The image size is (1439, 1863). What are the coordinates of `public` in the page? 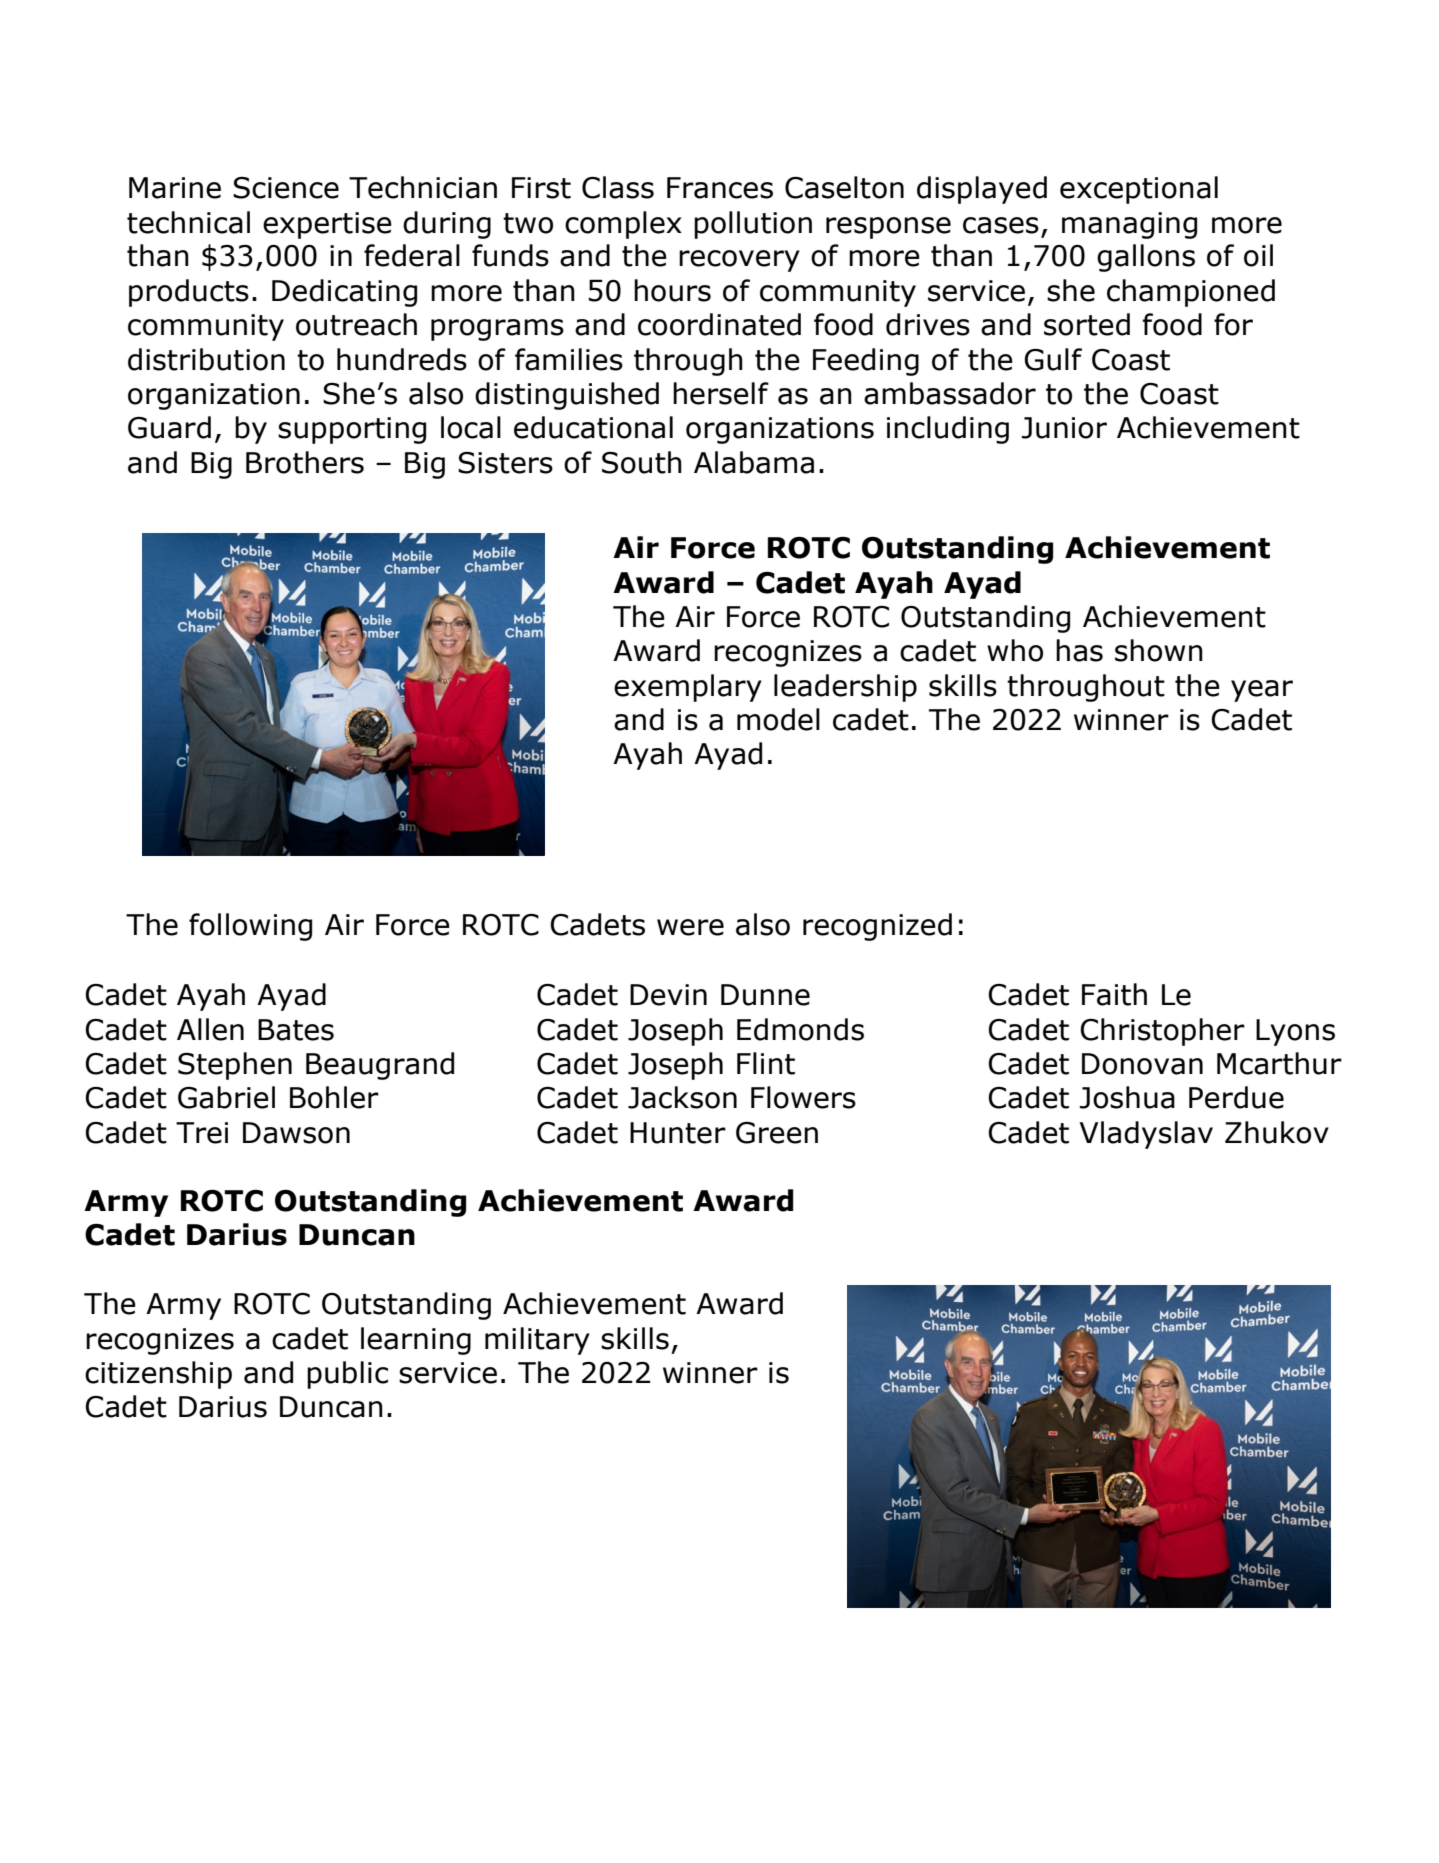 It's located at (347, 1375).
